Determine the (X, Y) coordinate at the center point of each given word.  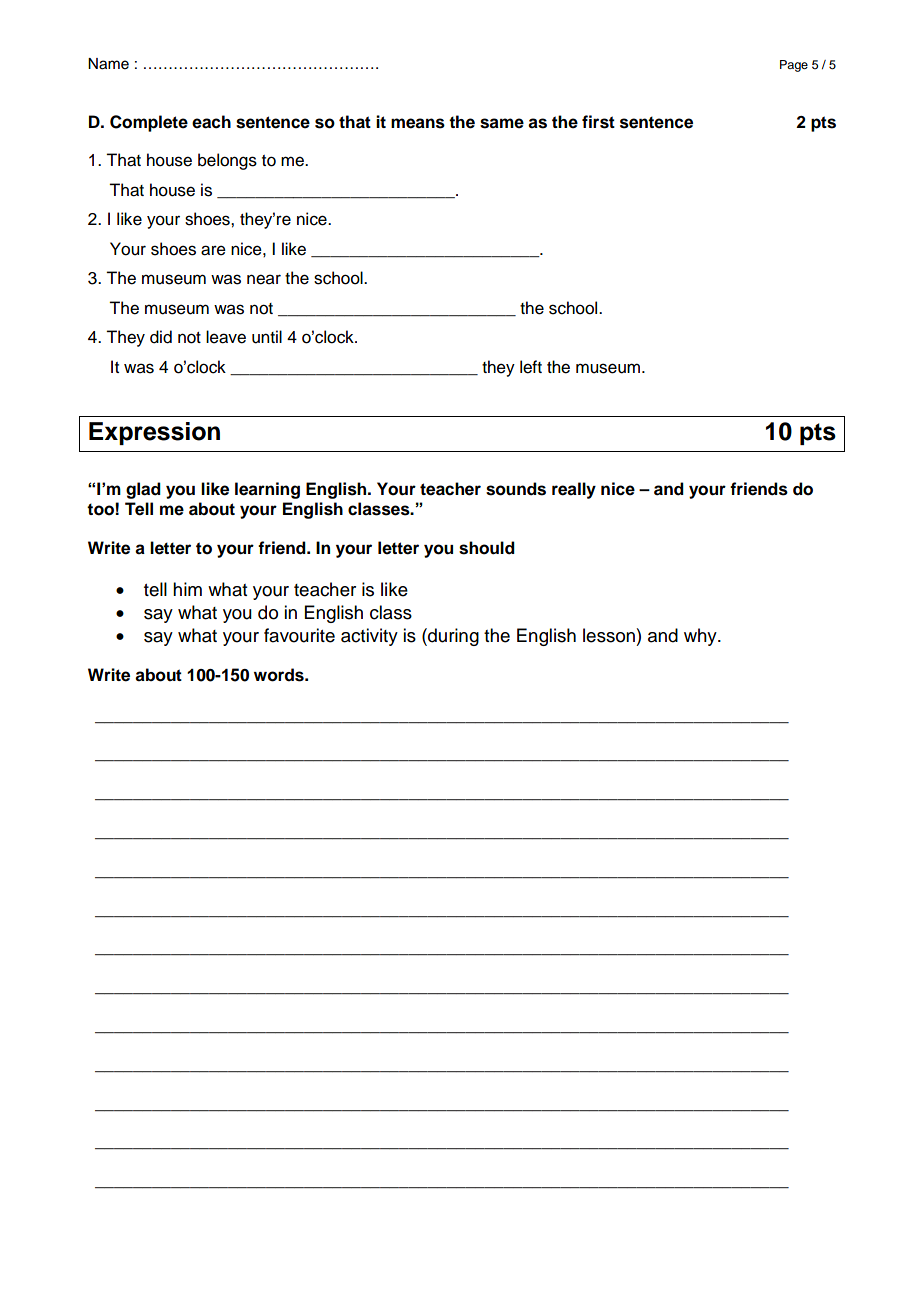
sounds (516, 489)
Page (794, 66)
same (502, 123)
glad (143, 490)
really (574, 490)
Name (108, 64)
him (187, 589)
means (418, 123)
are (213, 250)
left (531, 367)
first (598, 122)
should (487, 548)
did (161, 337)
